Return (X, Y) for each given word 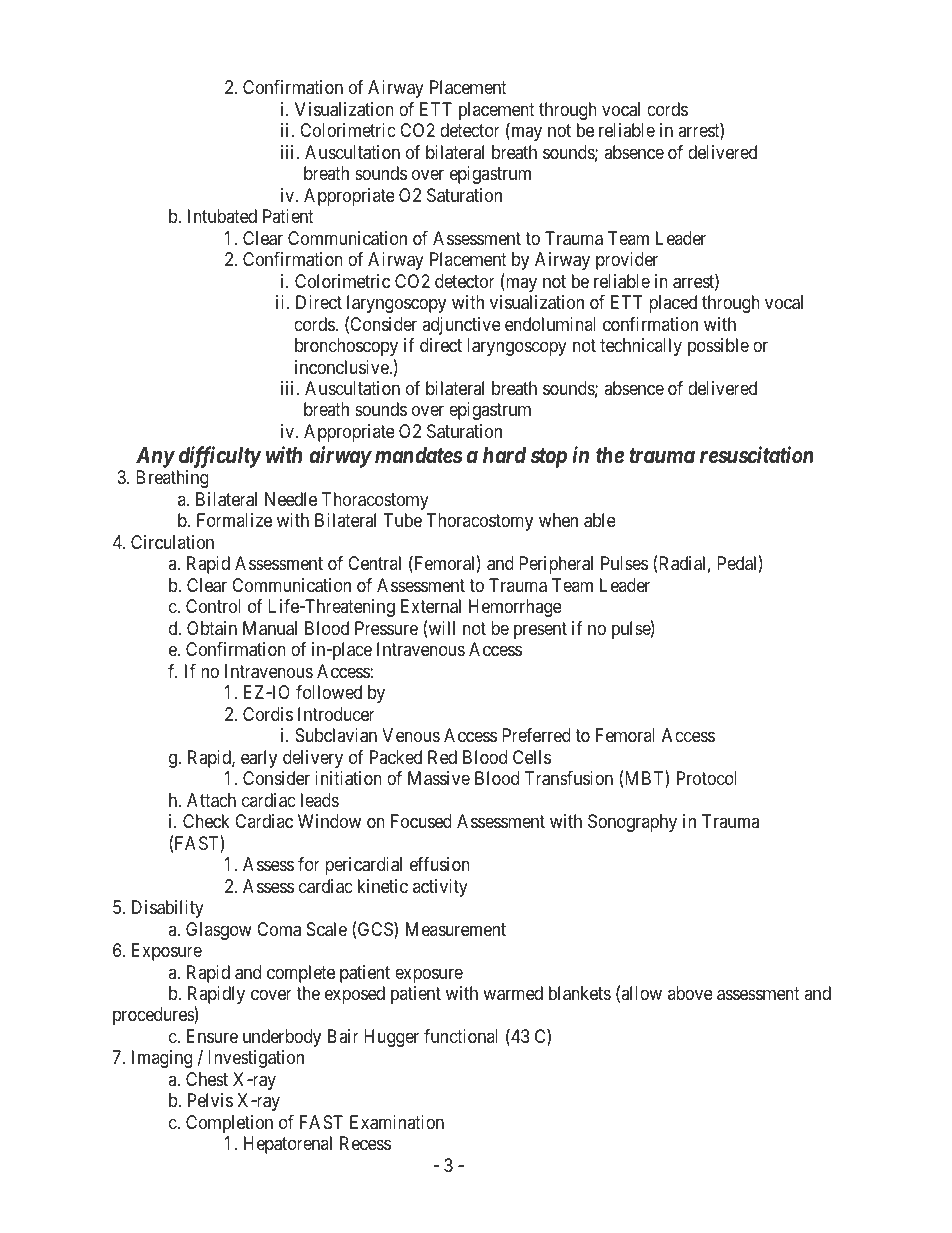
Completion (229, 1124)
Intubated (222, 216)
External (431, 606)
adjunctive (461, 326)
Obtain (212, 628)
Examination (397, 1122)
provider (627, 261)
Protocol (707, 778)
